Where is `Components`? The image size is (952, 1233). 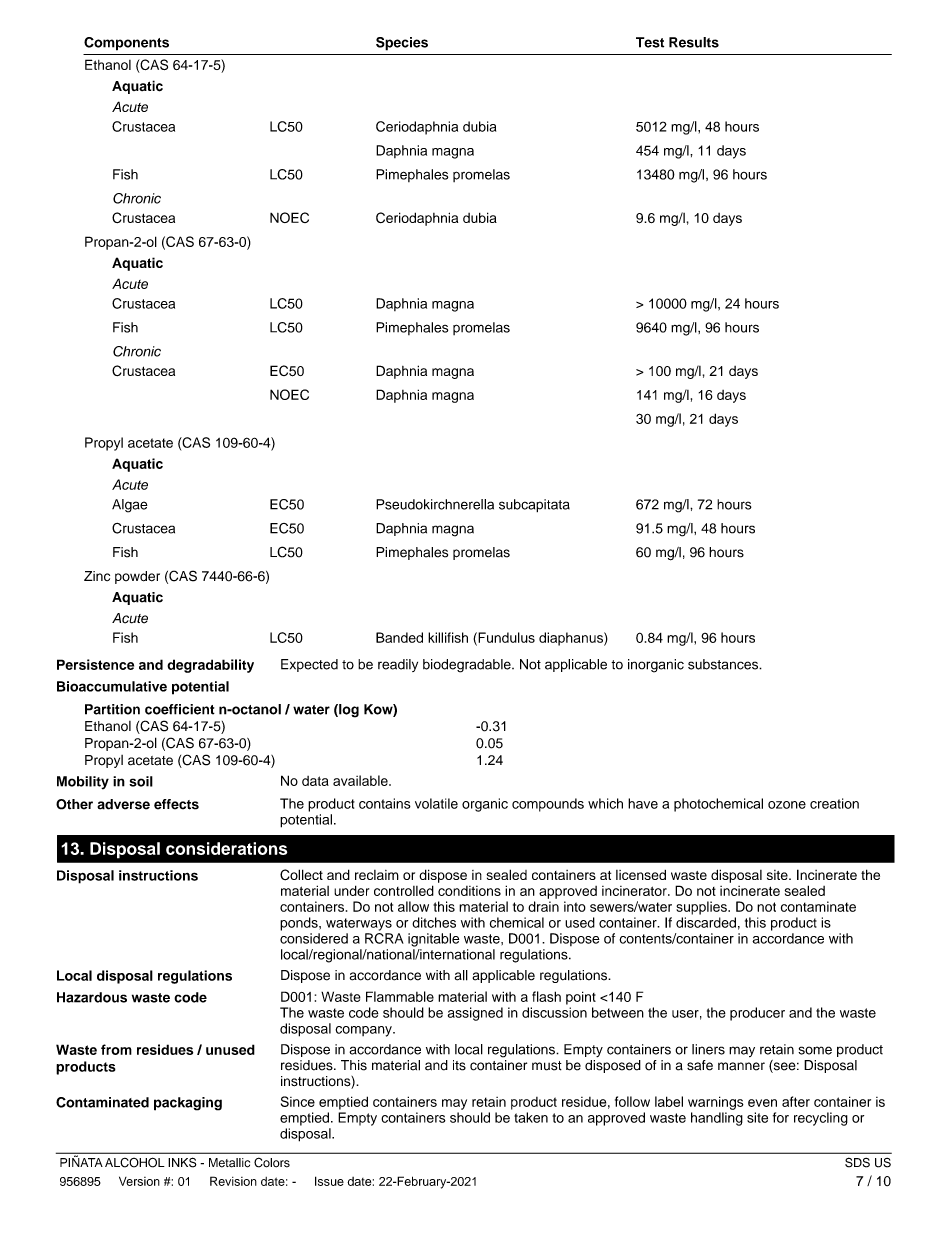 Components is located at coordinates (126, 44).
